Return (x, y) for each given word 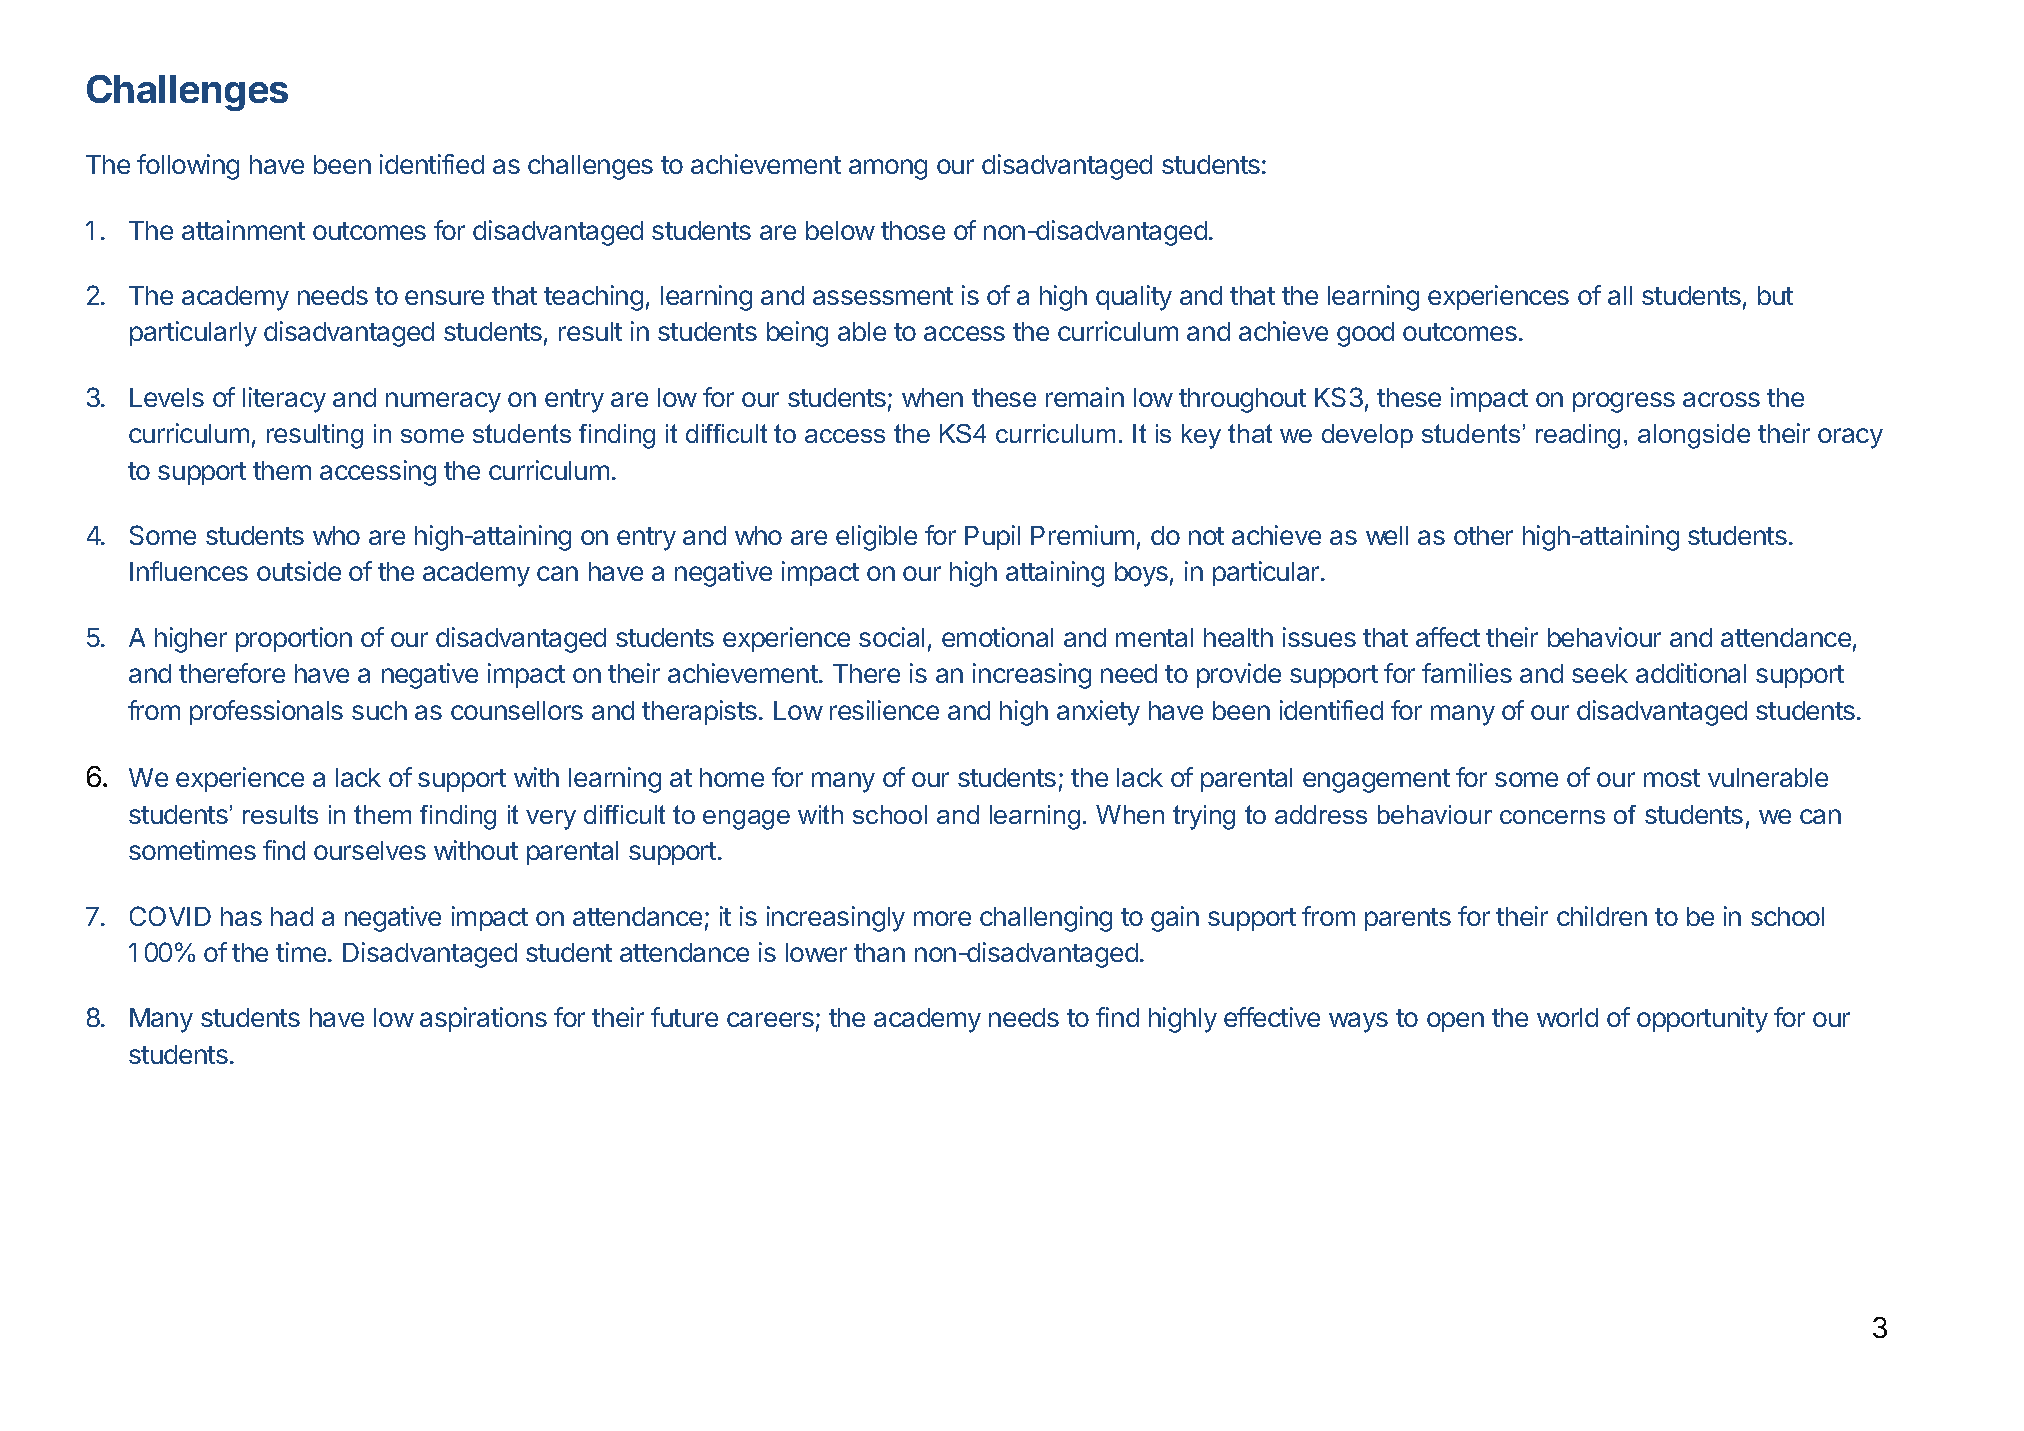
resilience (884, 710)
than (879, 952)
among (888, 169)
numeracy (443, 402)
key (1201, 436)
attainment (243, 230)
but (1775, 295)
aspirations (483, 1019)
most (1672, 778)
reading (1578, 436)
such (379, 710)
